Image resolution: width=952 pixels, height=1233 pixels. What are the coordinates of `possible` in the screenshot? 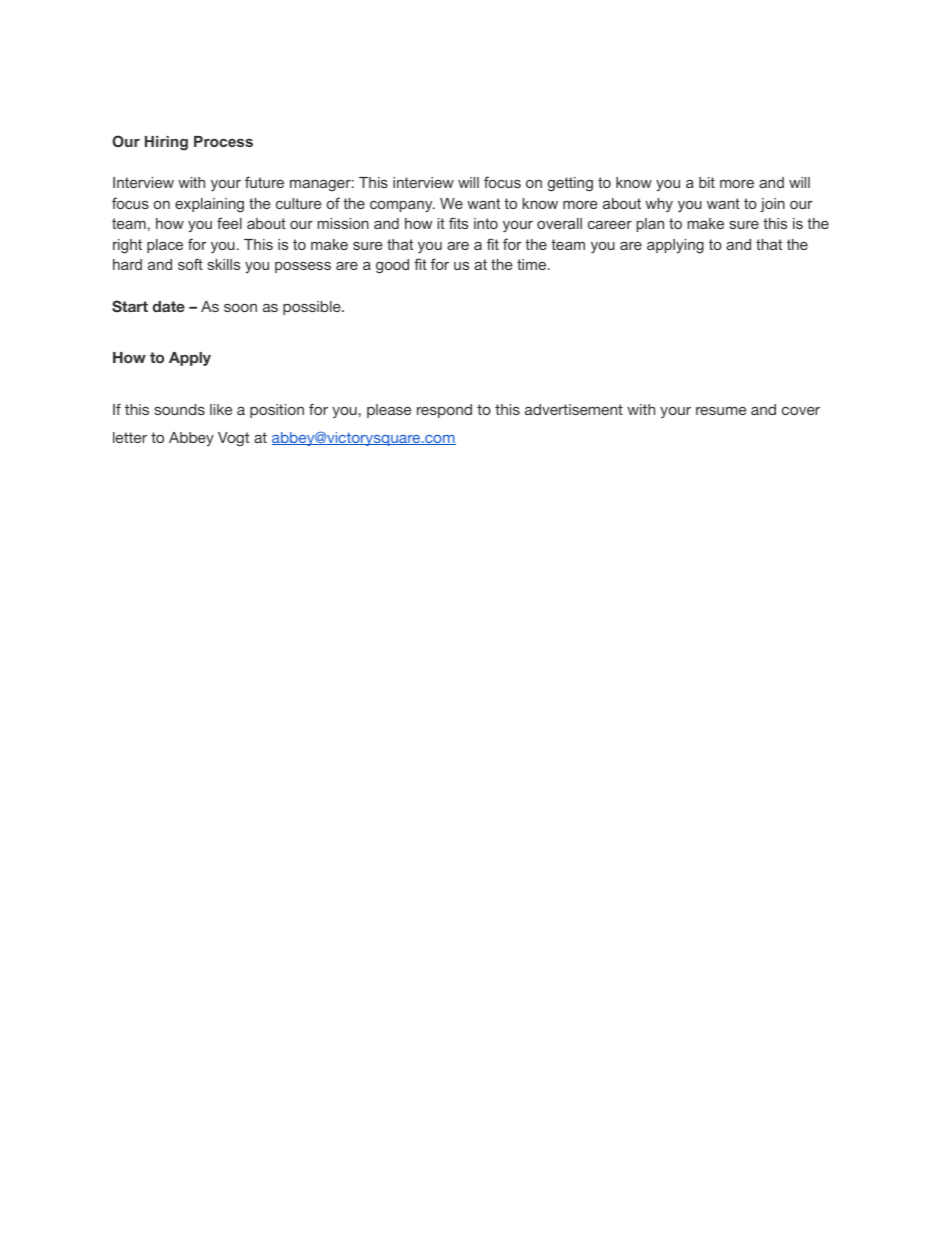 It's located at (313, 308).
